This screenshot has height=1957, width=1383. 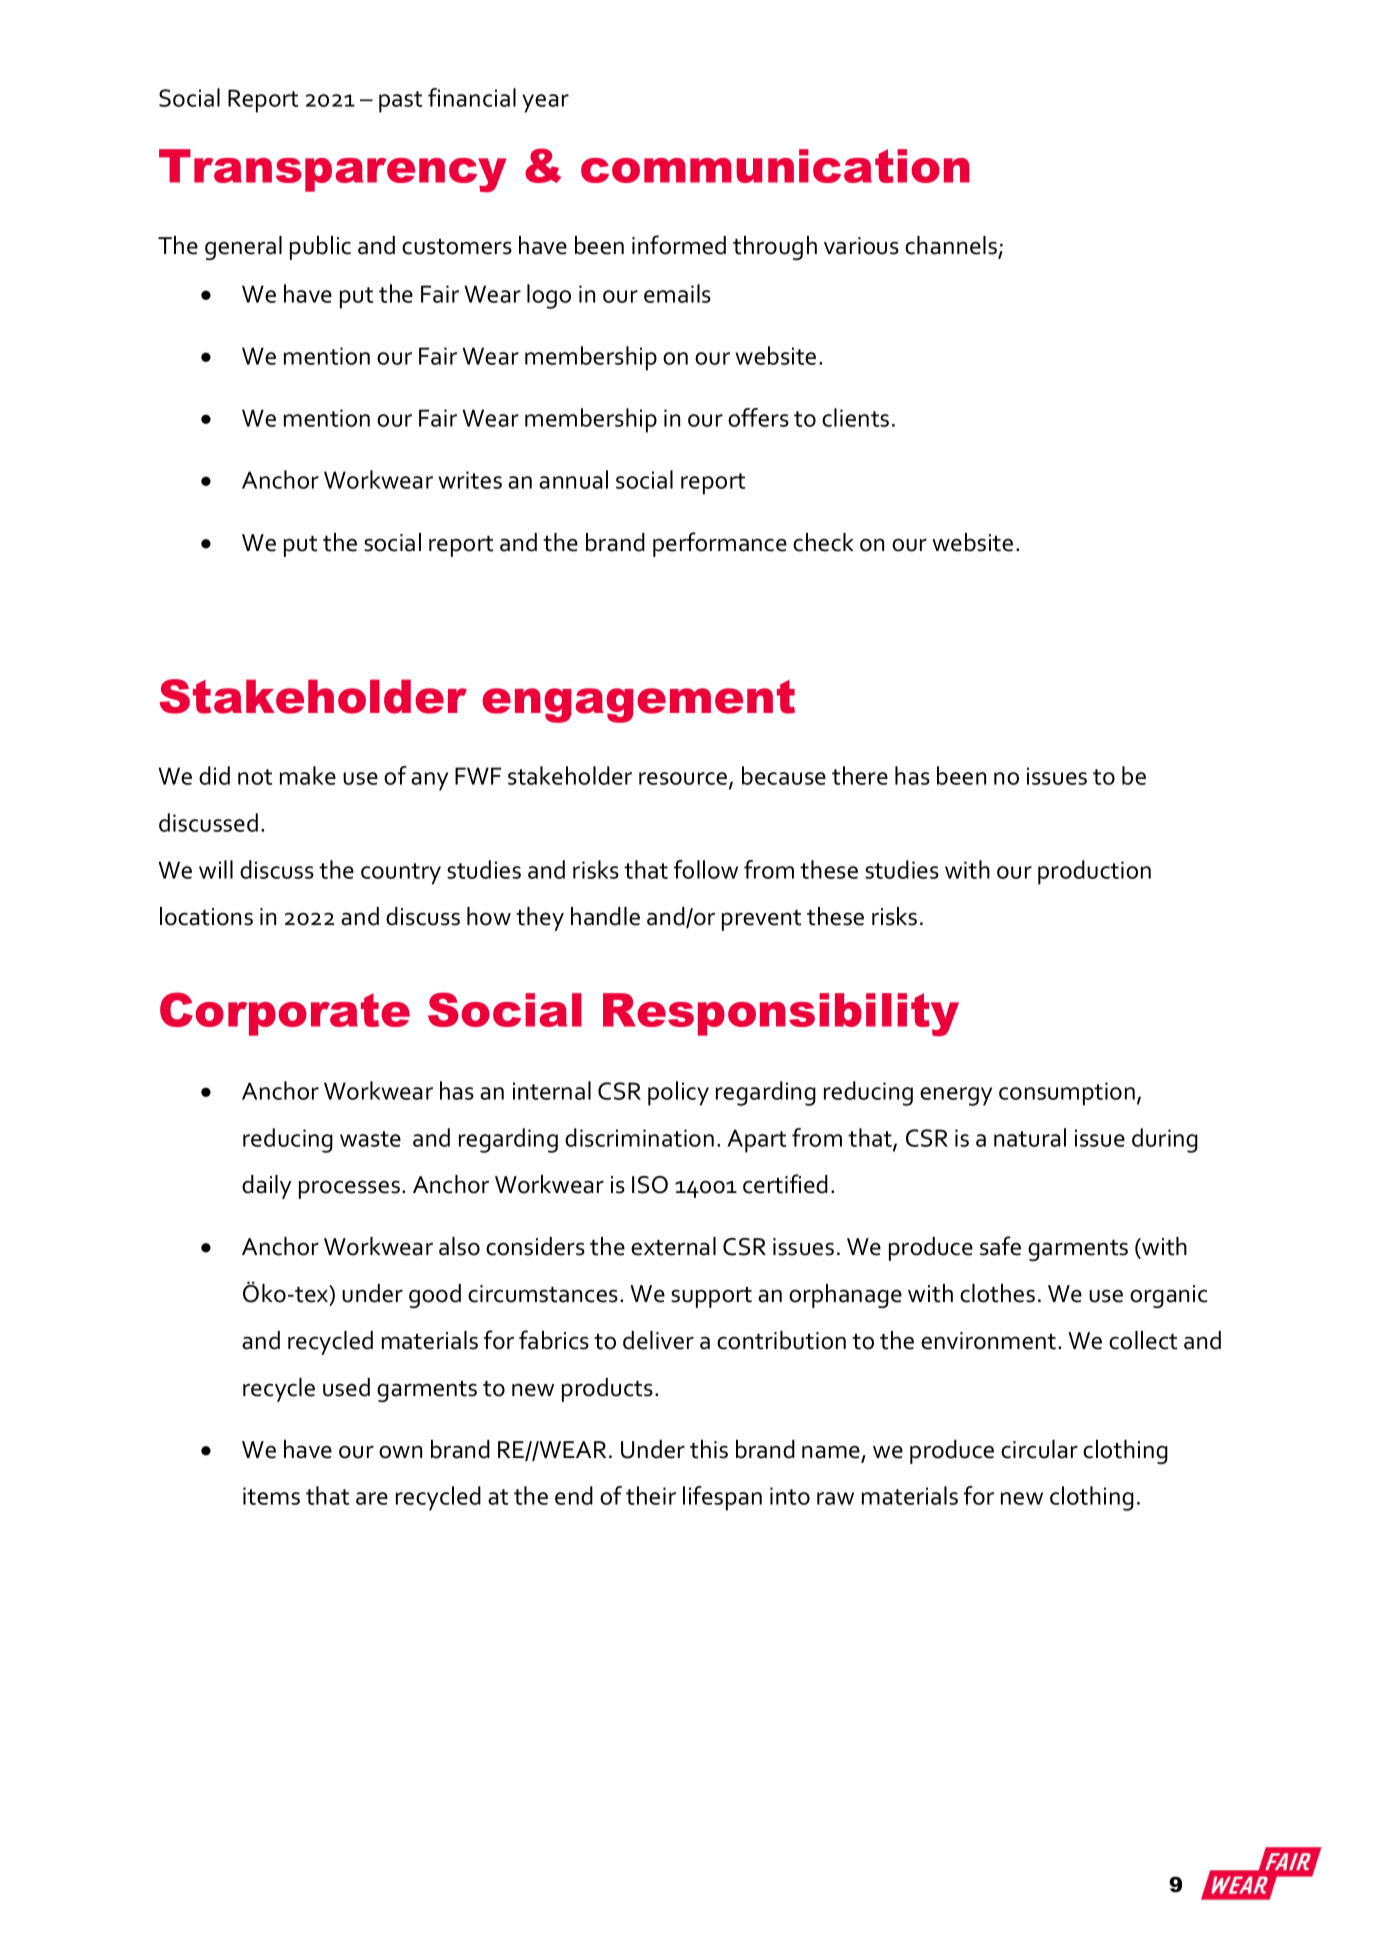 I want to click on Transparency, so click(x=333, y=170).
